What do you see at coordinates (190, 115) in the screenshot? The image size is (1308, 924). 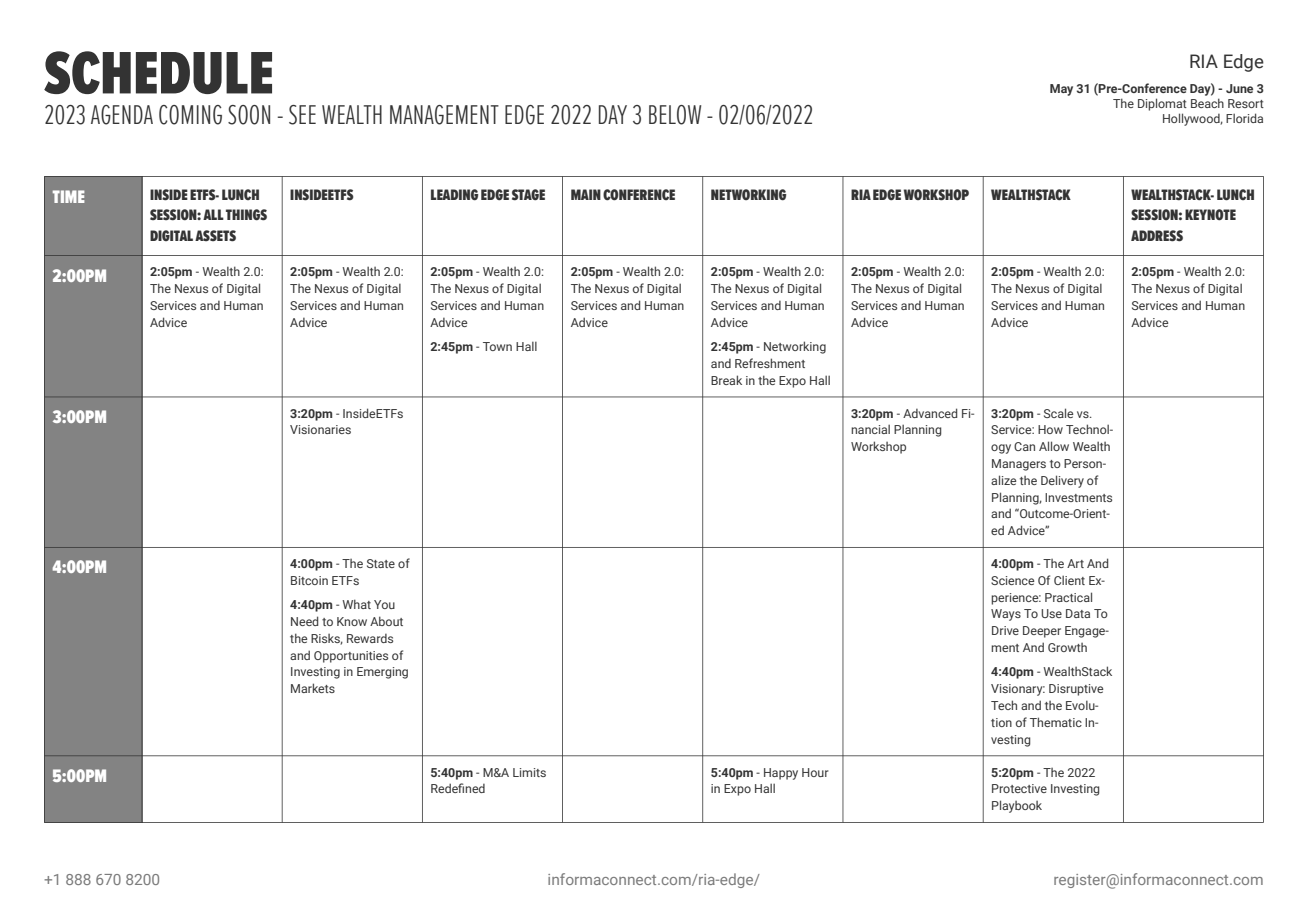 I see `COMING` at bounding box center [190, 115].
